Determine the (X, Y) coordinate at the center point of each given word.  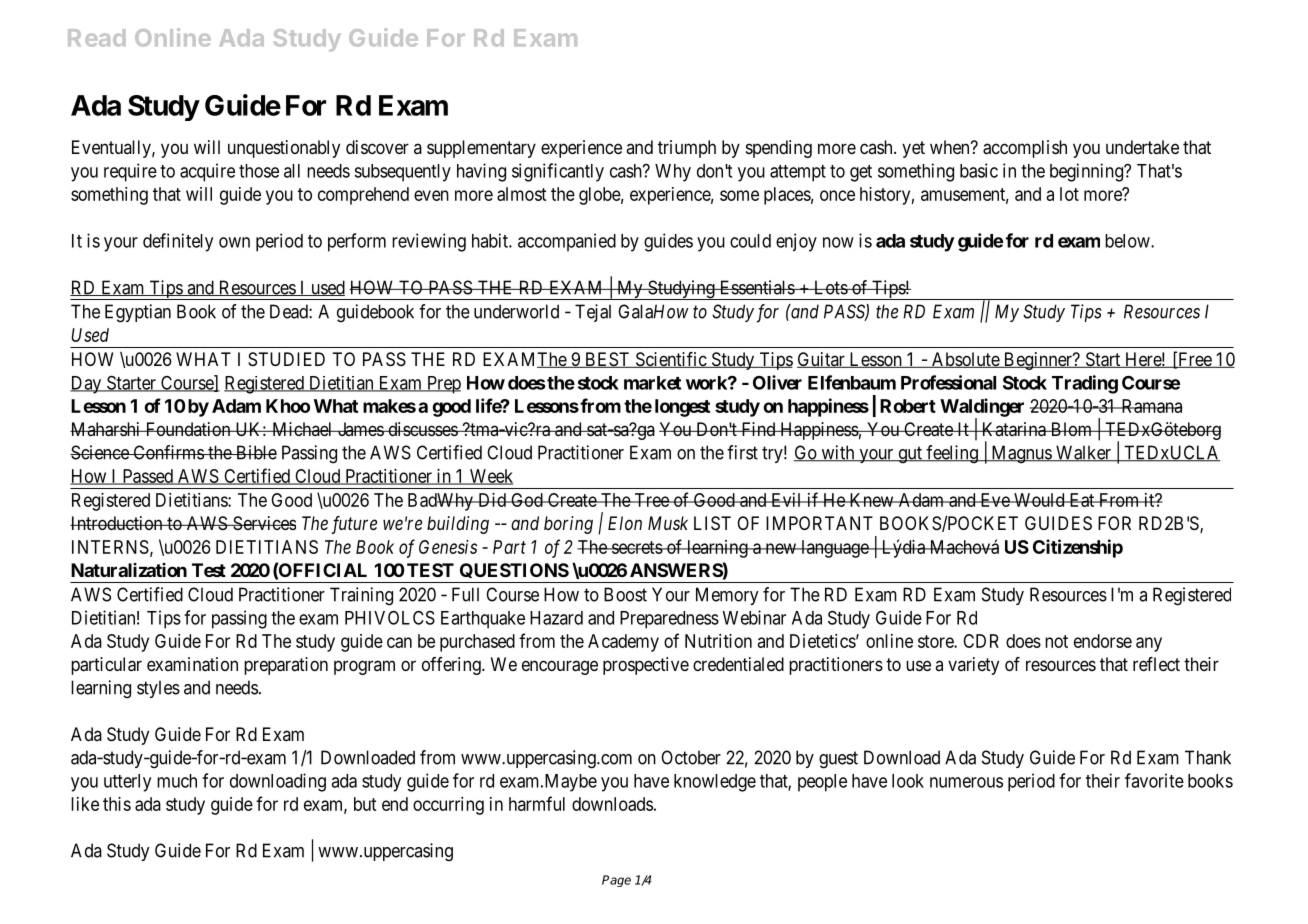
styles (158, 689)
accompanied (567, 242)
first (742, 452)
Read (96, 38)
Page (616, 881)
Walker (1083, 453)
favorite (1154, 780)
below (1128, 241)
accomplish (1025, 149)
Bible (255, 452)
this (117, 804)
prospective (646, 666)
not (1056, 641)
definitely (178, 242)
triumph (687, 149)
